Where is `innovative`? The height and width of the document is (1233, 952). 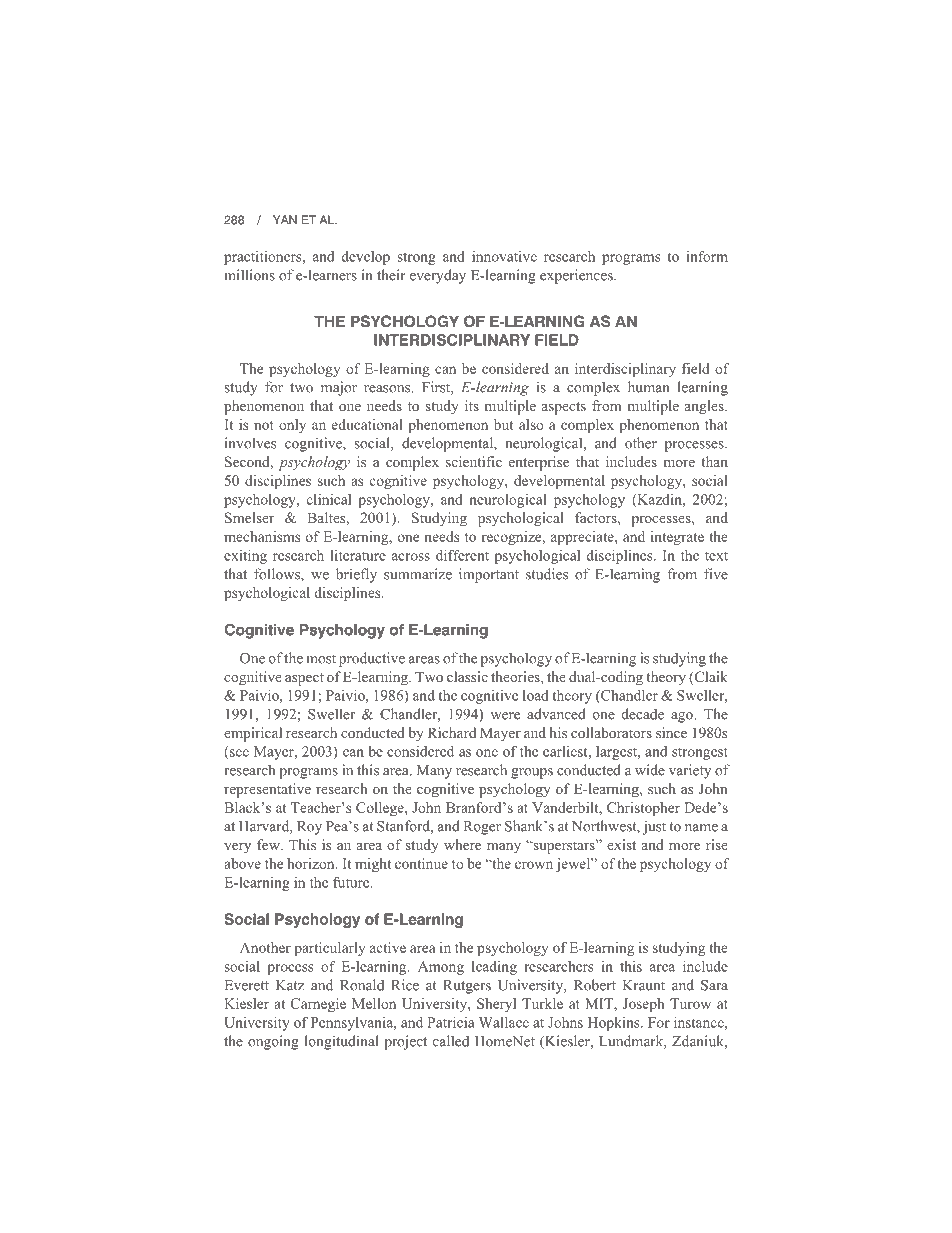
innovative is located at coordinates (504, 256).
